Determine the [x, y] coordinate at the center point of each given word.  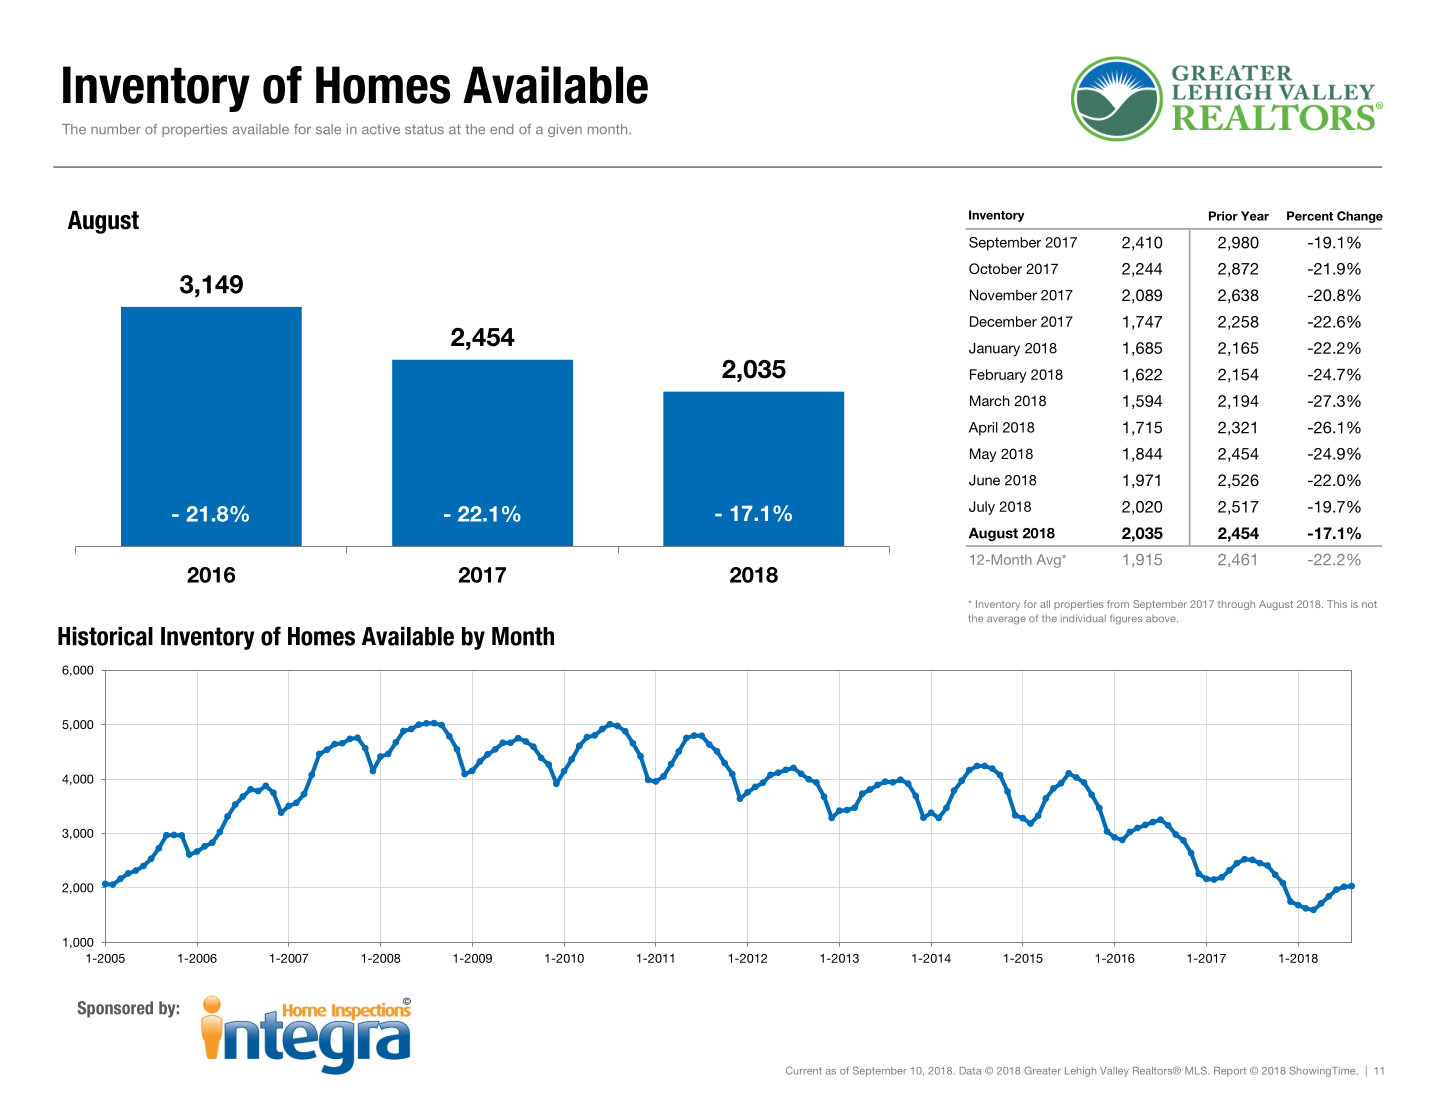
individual [1083, 618]
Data [970, 1071]
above [1162, 618]
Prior [1223, 216]
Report [1230, 1072]
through [1236, 605]
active [381, 129]
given [565, 130]
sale [328, 129]
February [998, 376]
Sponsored [115, 1009]
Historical [105, 636]
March [990, 400]
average [1006, 620]
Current [804, 1070]
